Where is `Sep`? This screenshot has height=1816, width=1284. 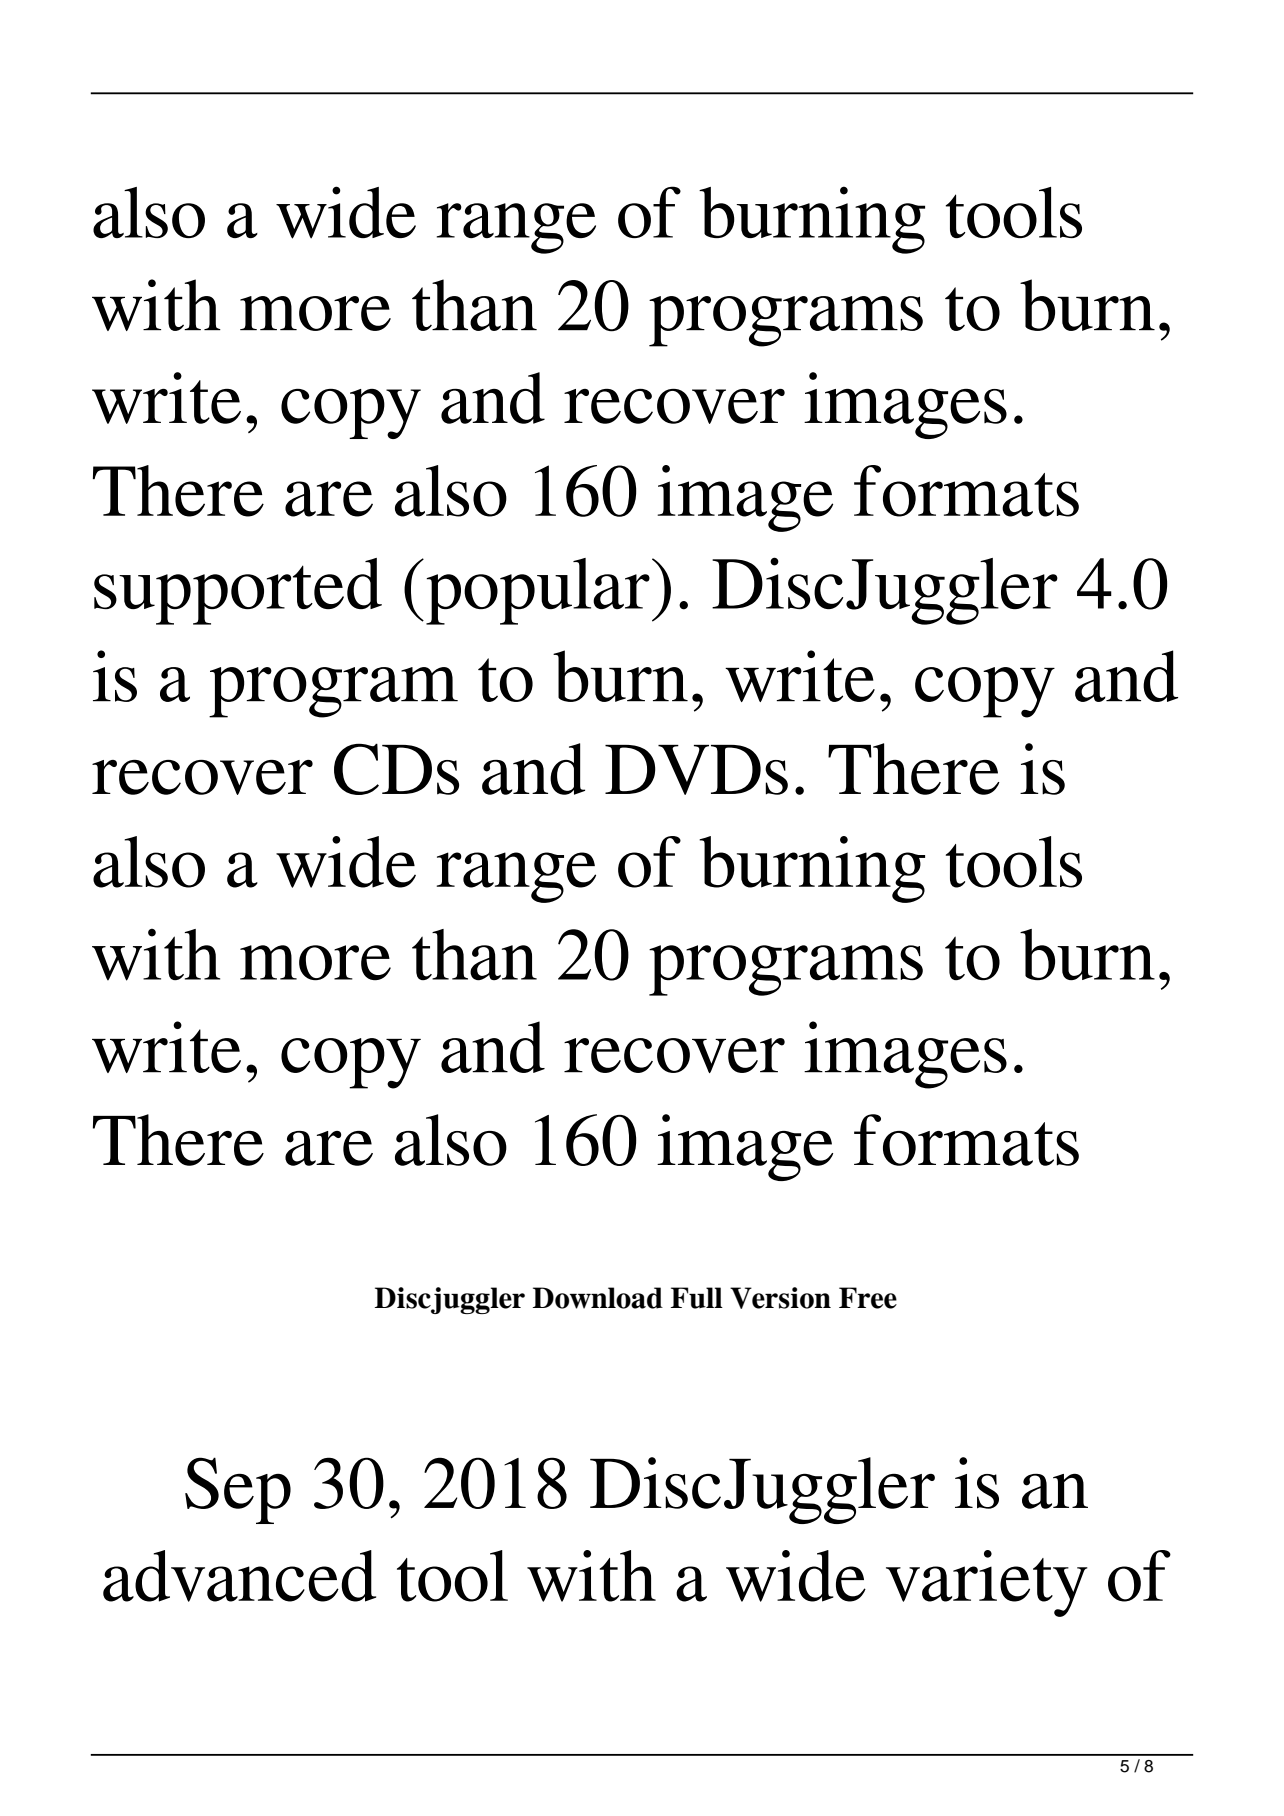 Sep is located at coordinates (238, 1490).
